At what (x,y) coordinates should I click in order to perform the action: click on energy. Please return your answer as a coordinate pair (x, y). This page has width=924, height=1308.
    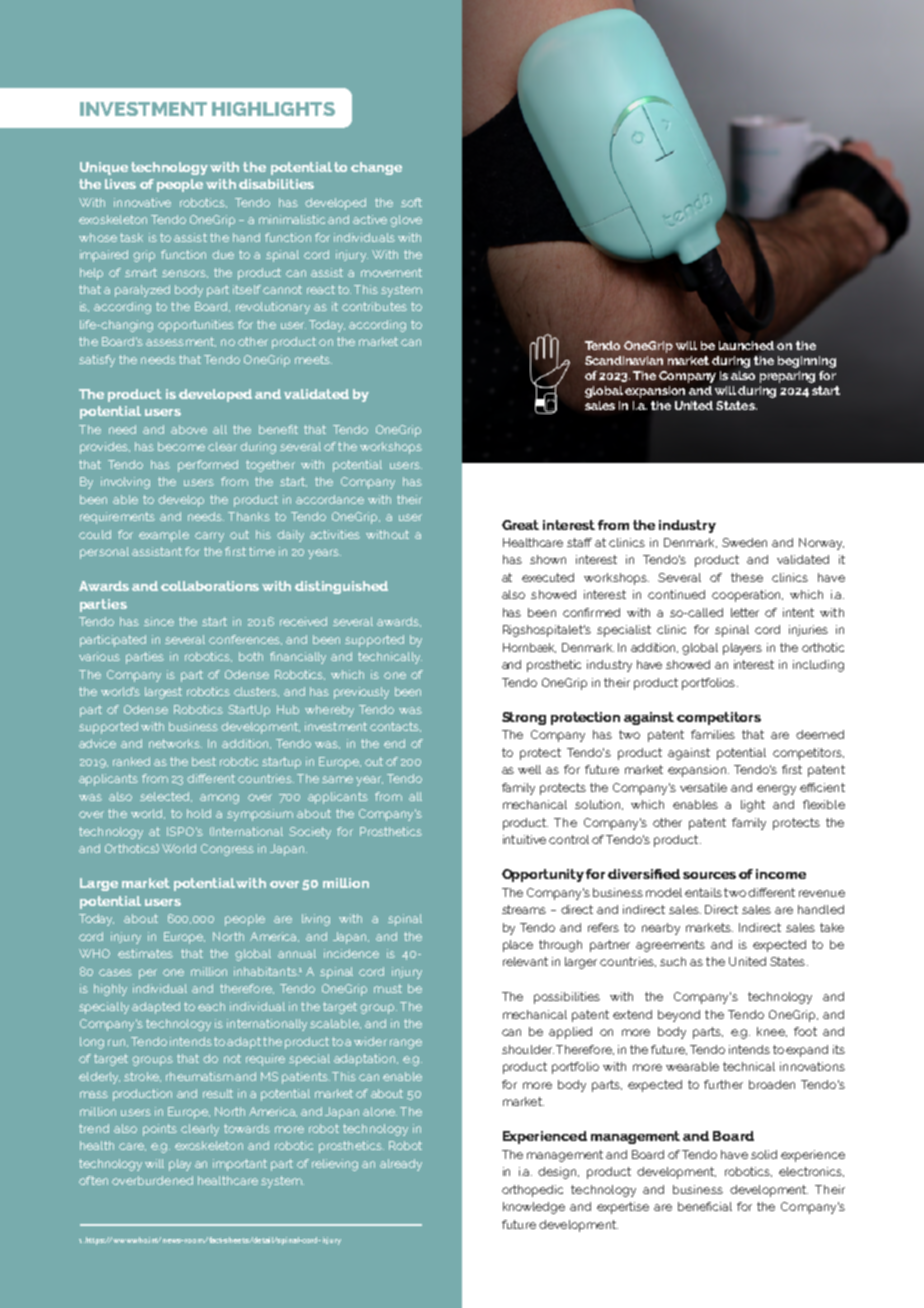
    Looking at the image, I should click on (776, 790).
